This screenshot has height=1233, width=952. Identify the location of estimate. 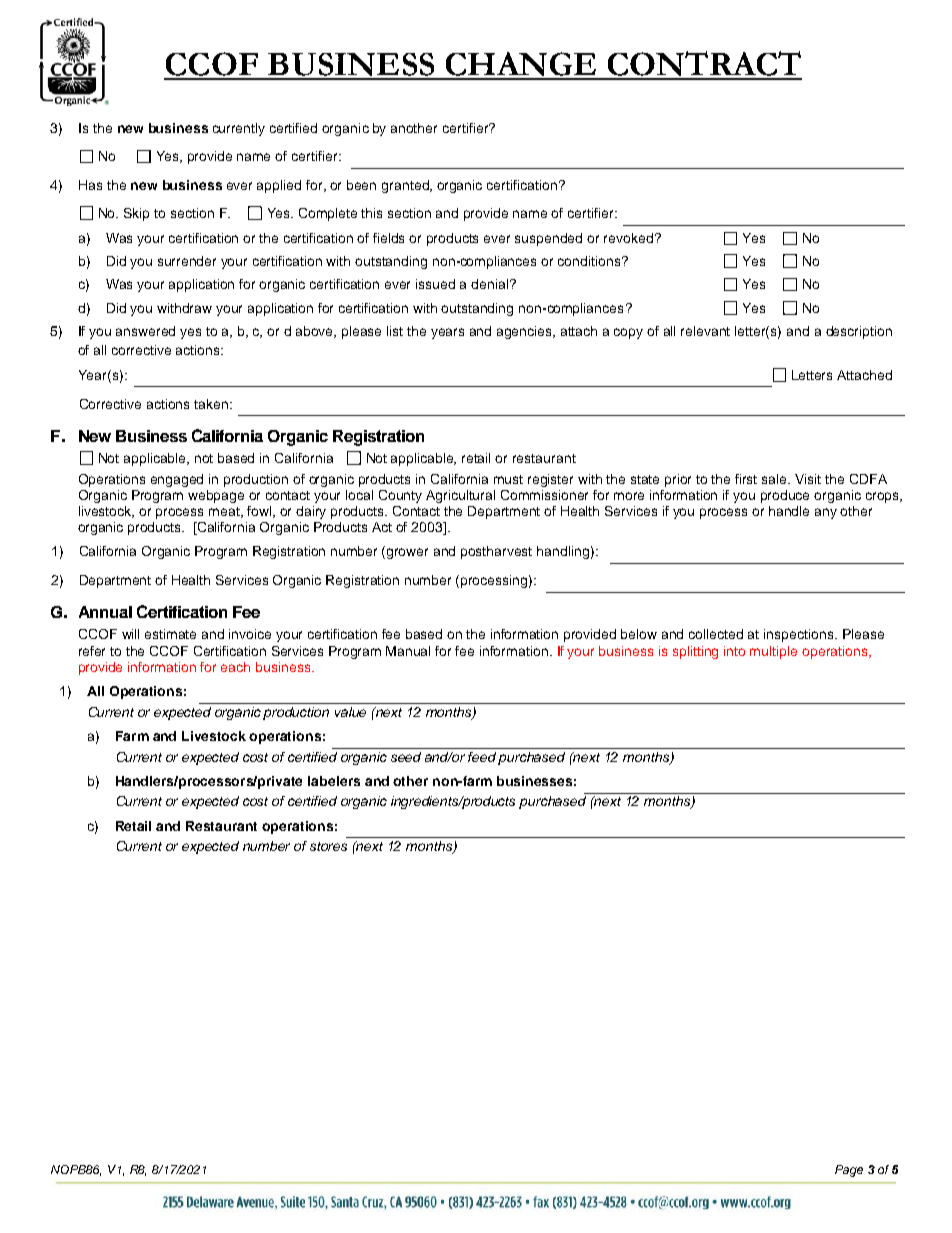
(170, 634).
